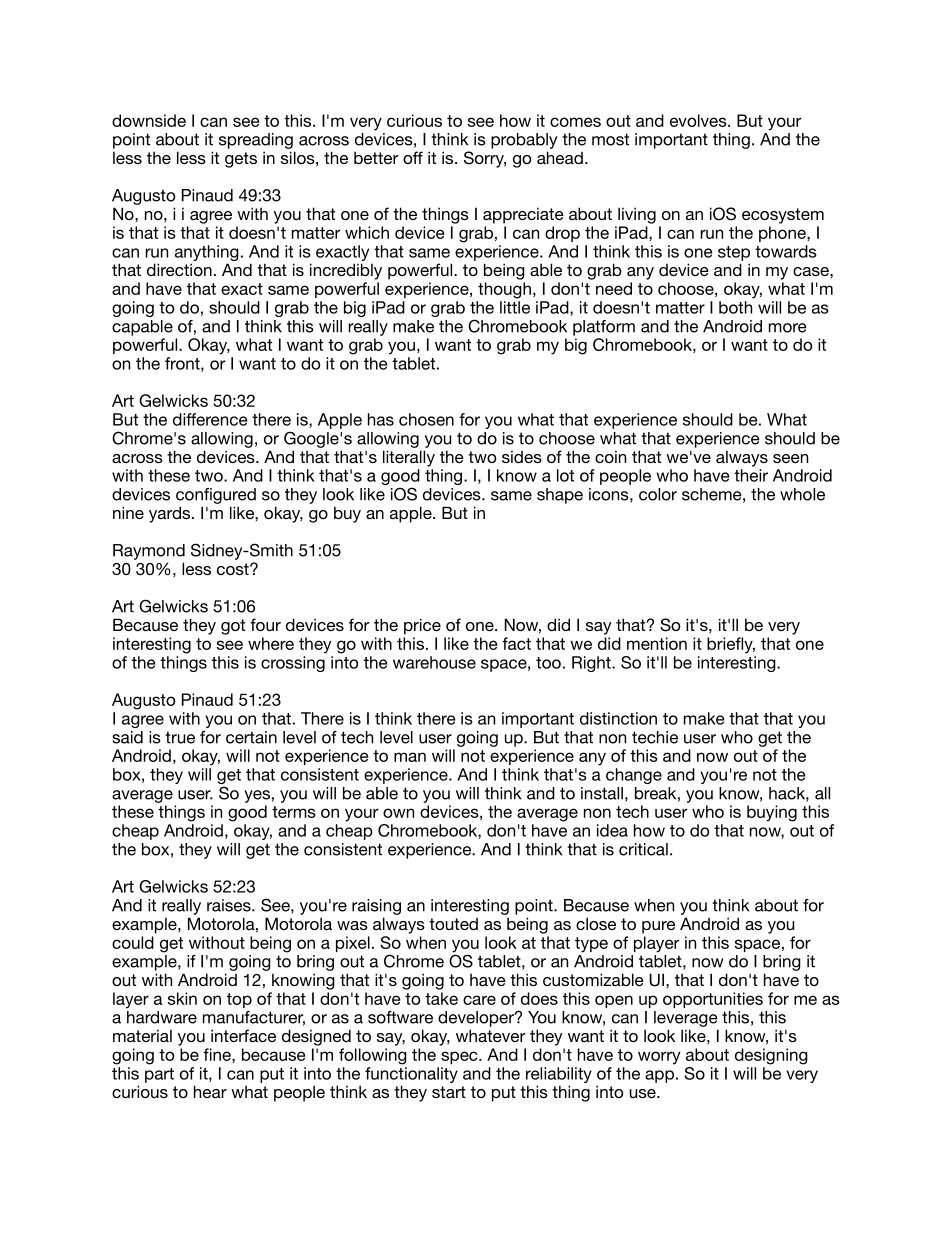 This screenshot has height=1233, width=952. I want to click on briefly, so click(731, 645).
